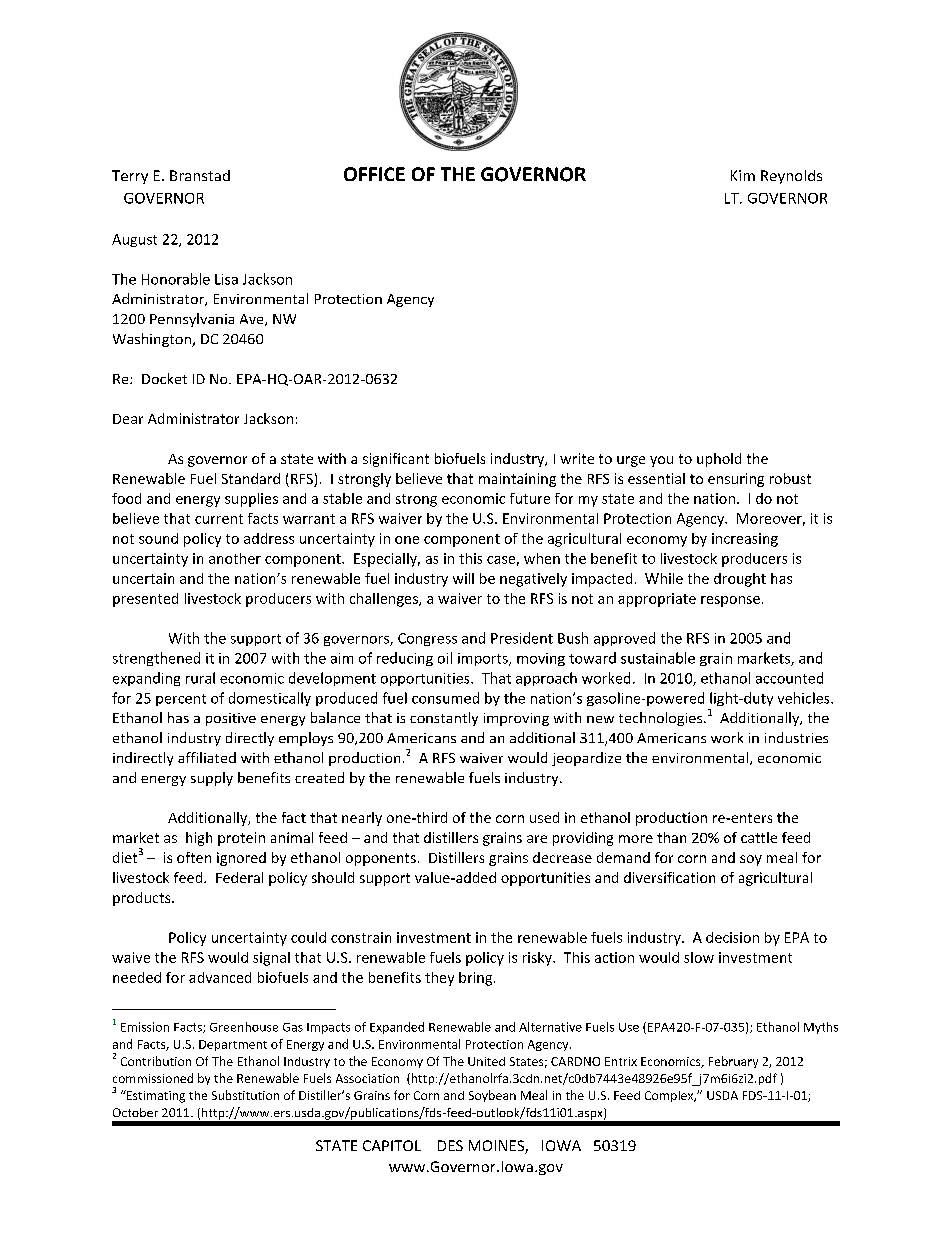 This screenshot has width=952, height=1233. What do you see at coordinates (740, 580) in the screenshot?
I see `drought` at bounding box center [740, 580].
